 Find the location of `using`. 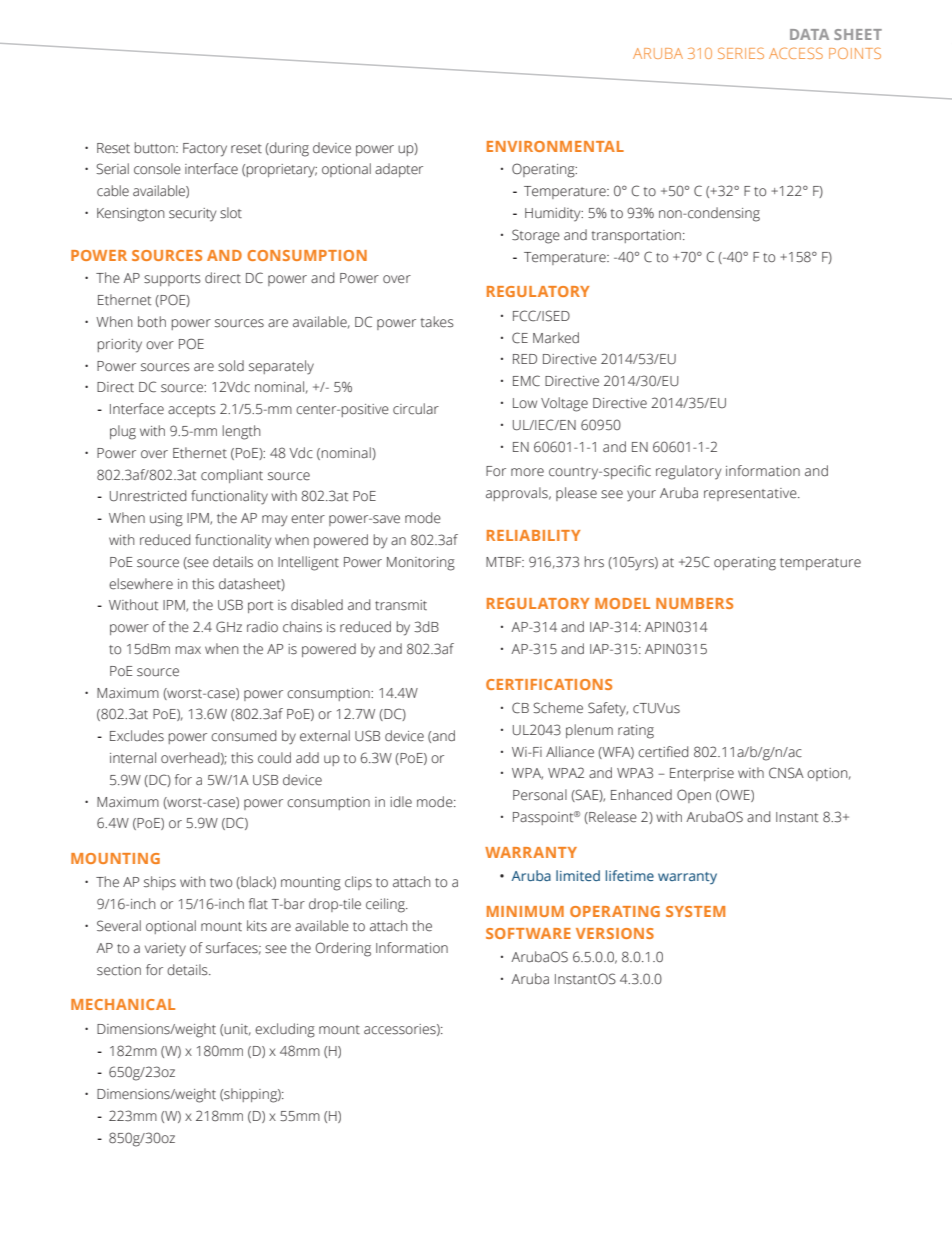

using is located at coordinates (166, 520).
